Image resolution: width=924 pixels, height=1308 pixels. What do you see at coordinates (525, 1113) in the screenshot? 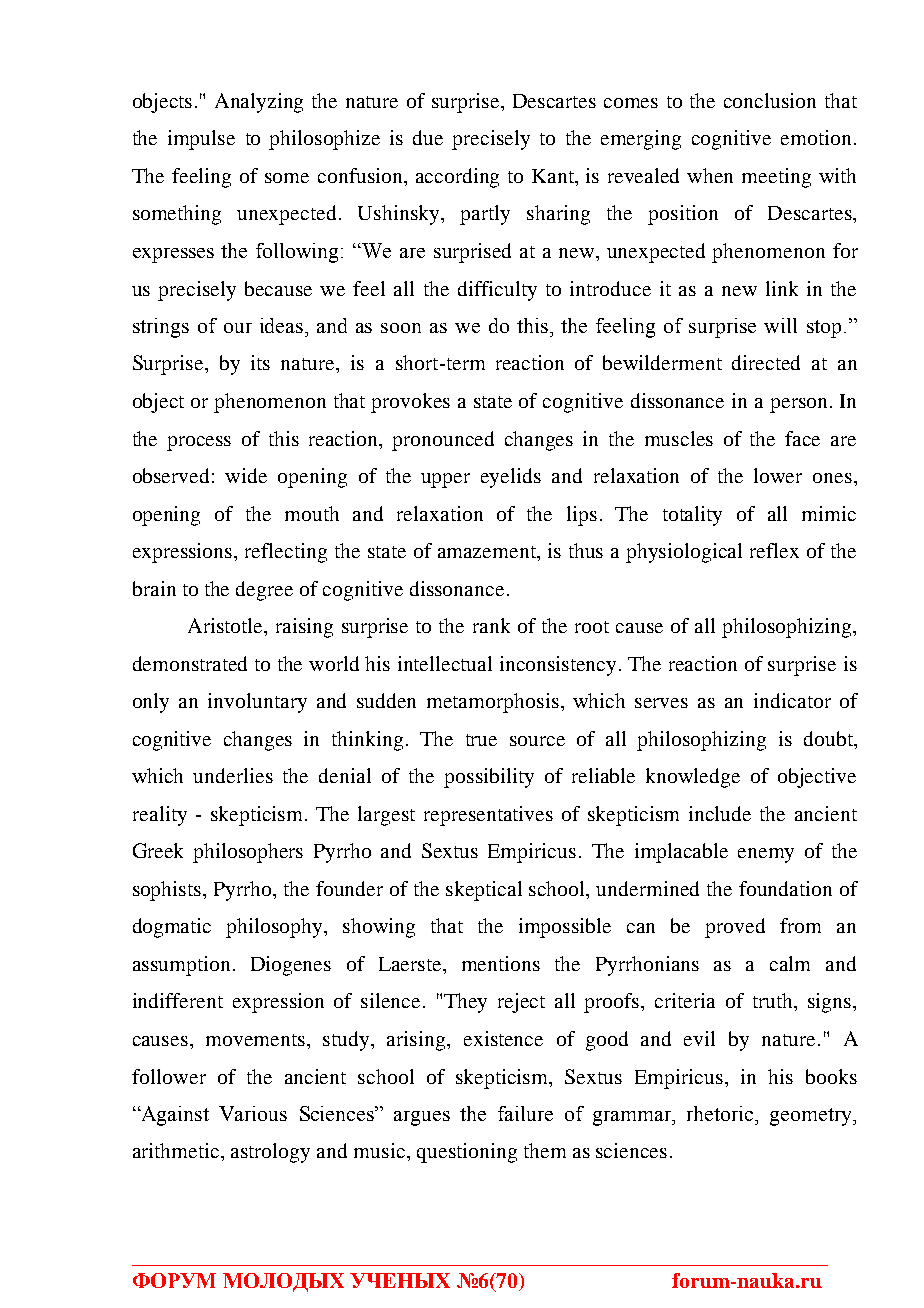
I see `failure` at bounding box center [525, 1113].
